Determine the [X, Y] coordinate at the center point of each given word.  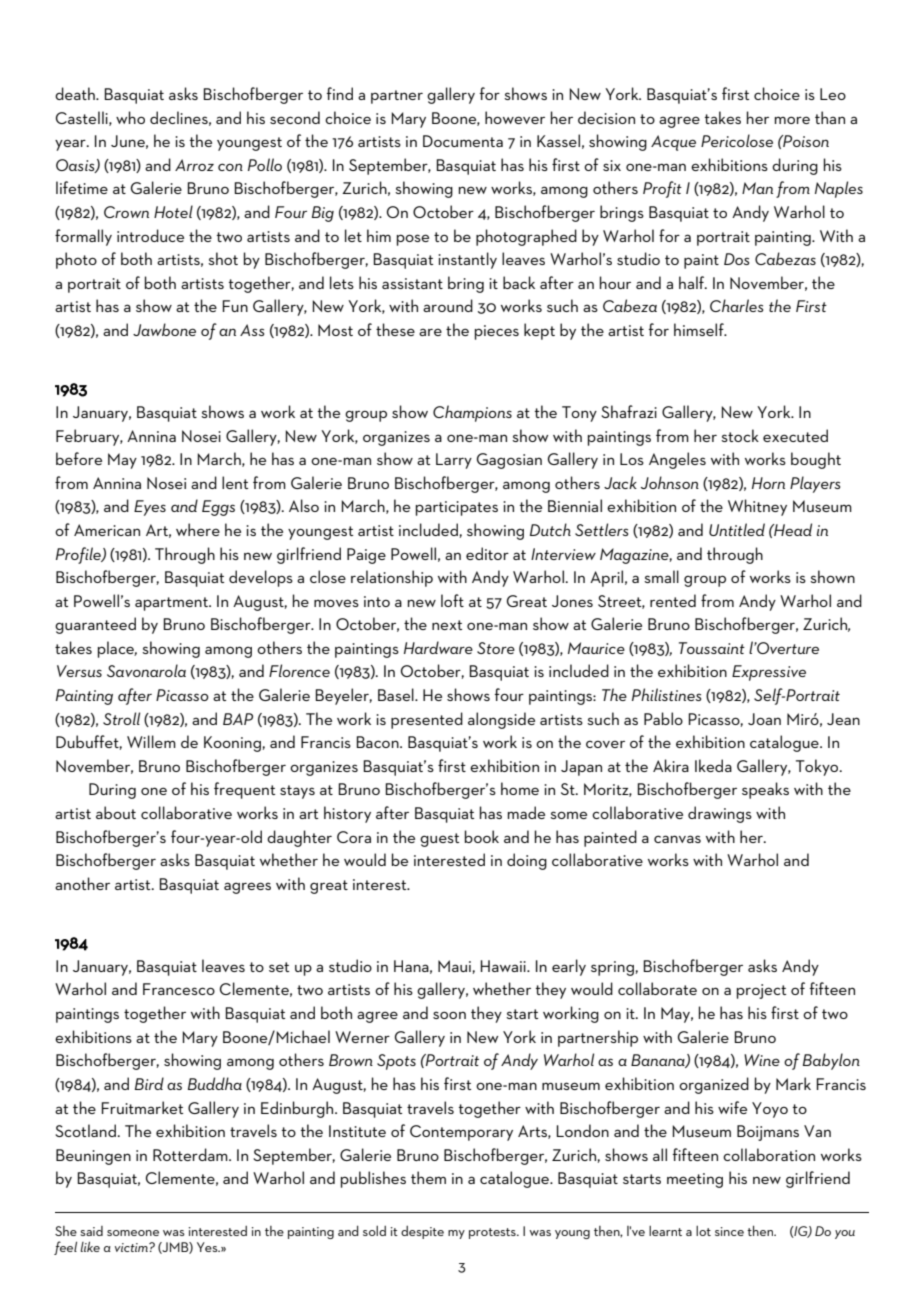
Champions [472, 413]
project [761, 991]
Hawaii [504, 966]
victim [132, 1247]
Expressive [769, 673]
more [792, 120]
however [515, 117]
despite [422, 1232]
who [130, 117]
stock [740, 435]
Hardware [438, 647]
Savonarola [146, 670]
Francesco [179, 989]
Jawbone [164, 329]
